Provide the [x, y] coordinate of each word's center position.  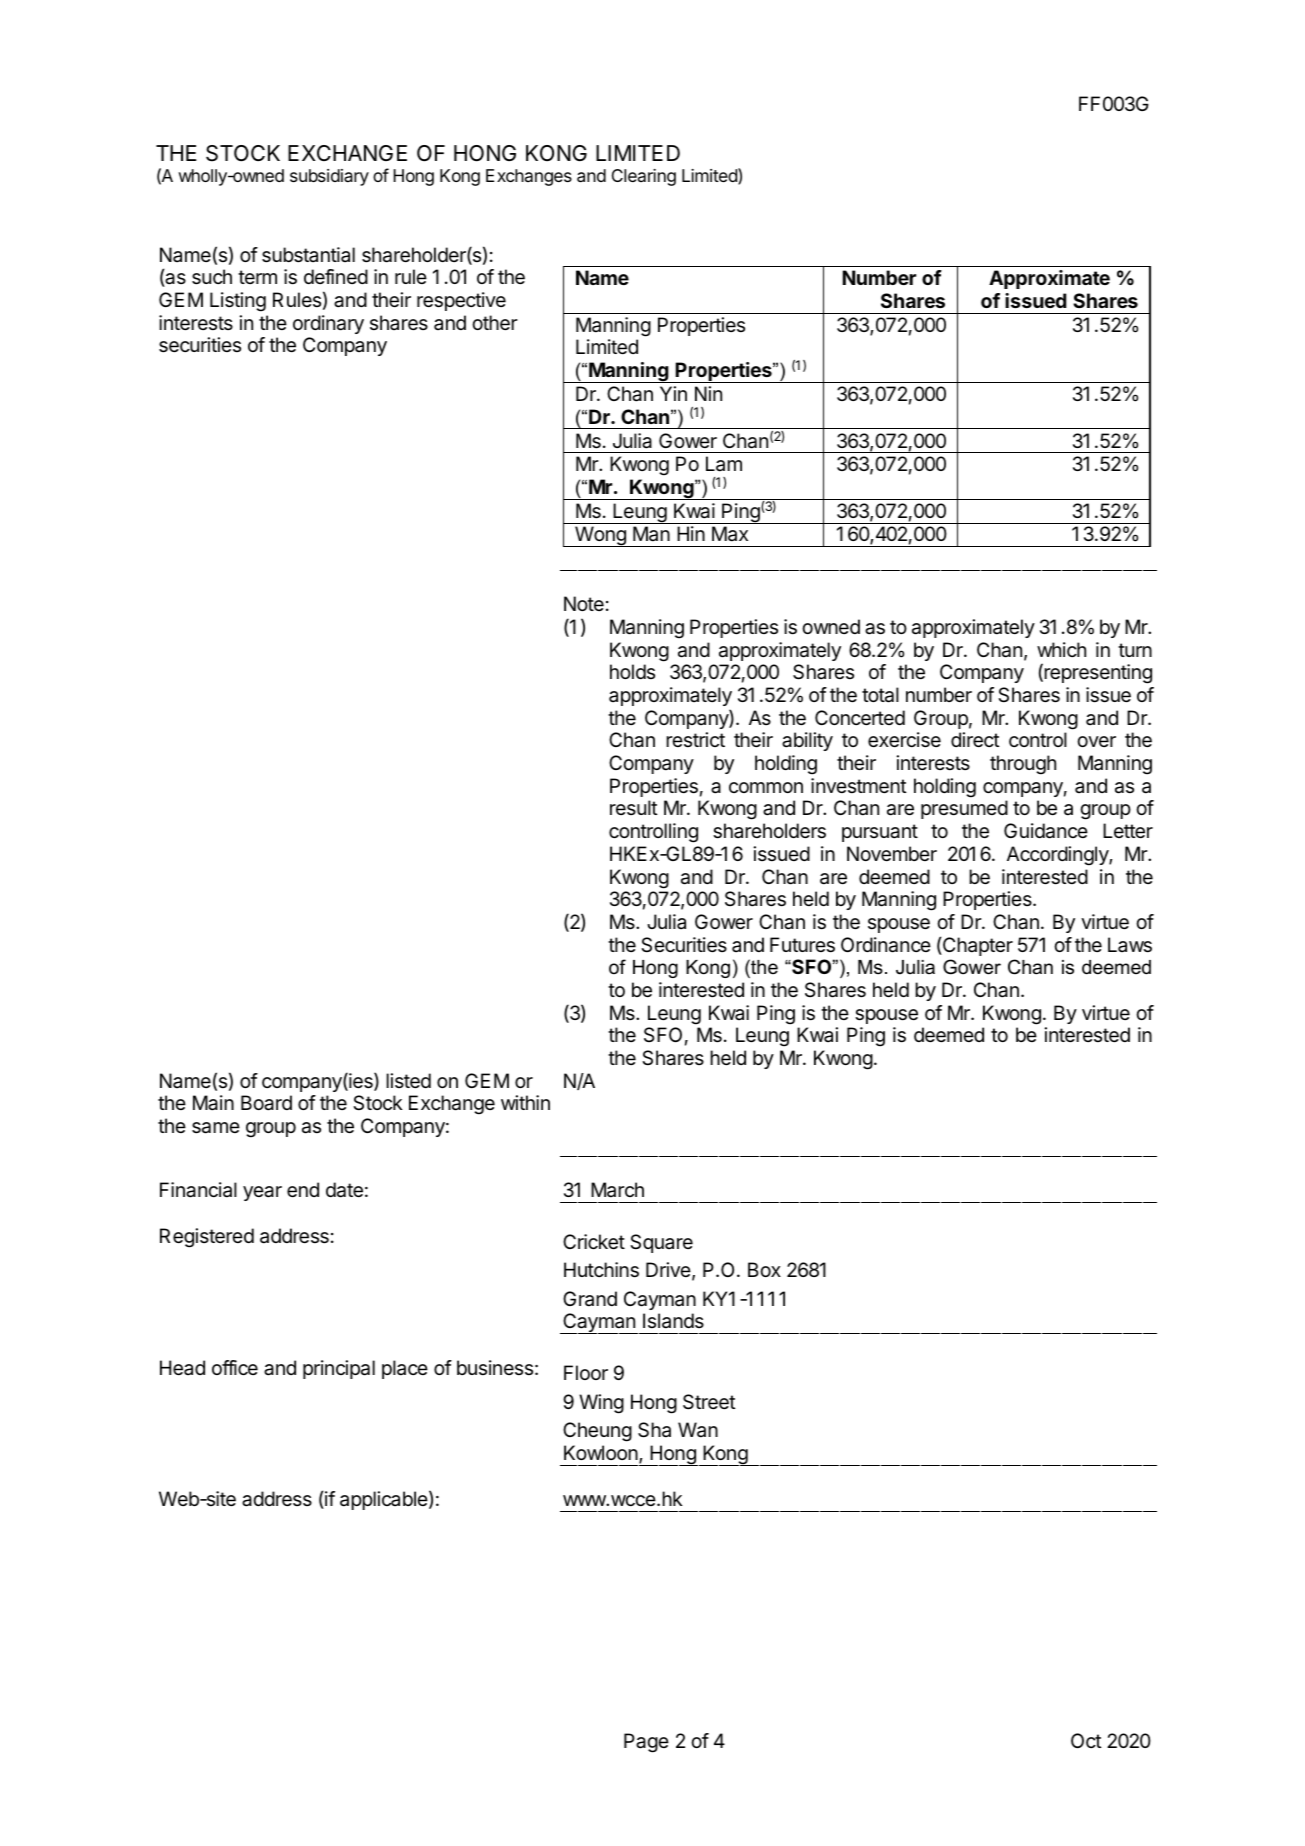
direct [975, 740]
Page [646, 1743]
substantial [308, 255]
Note [584, 603]
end [303, 1190]
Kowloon [602, 1454]
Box [764, 1269]
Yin [673, 393]
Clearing [644, 177]
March [617, 1190]
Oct [1086, 1740]
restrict [695, 739]
